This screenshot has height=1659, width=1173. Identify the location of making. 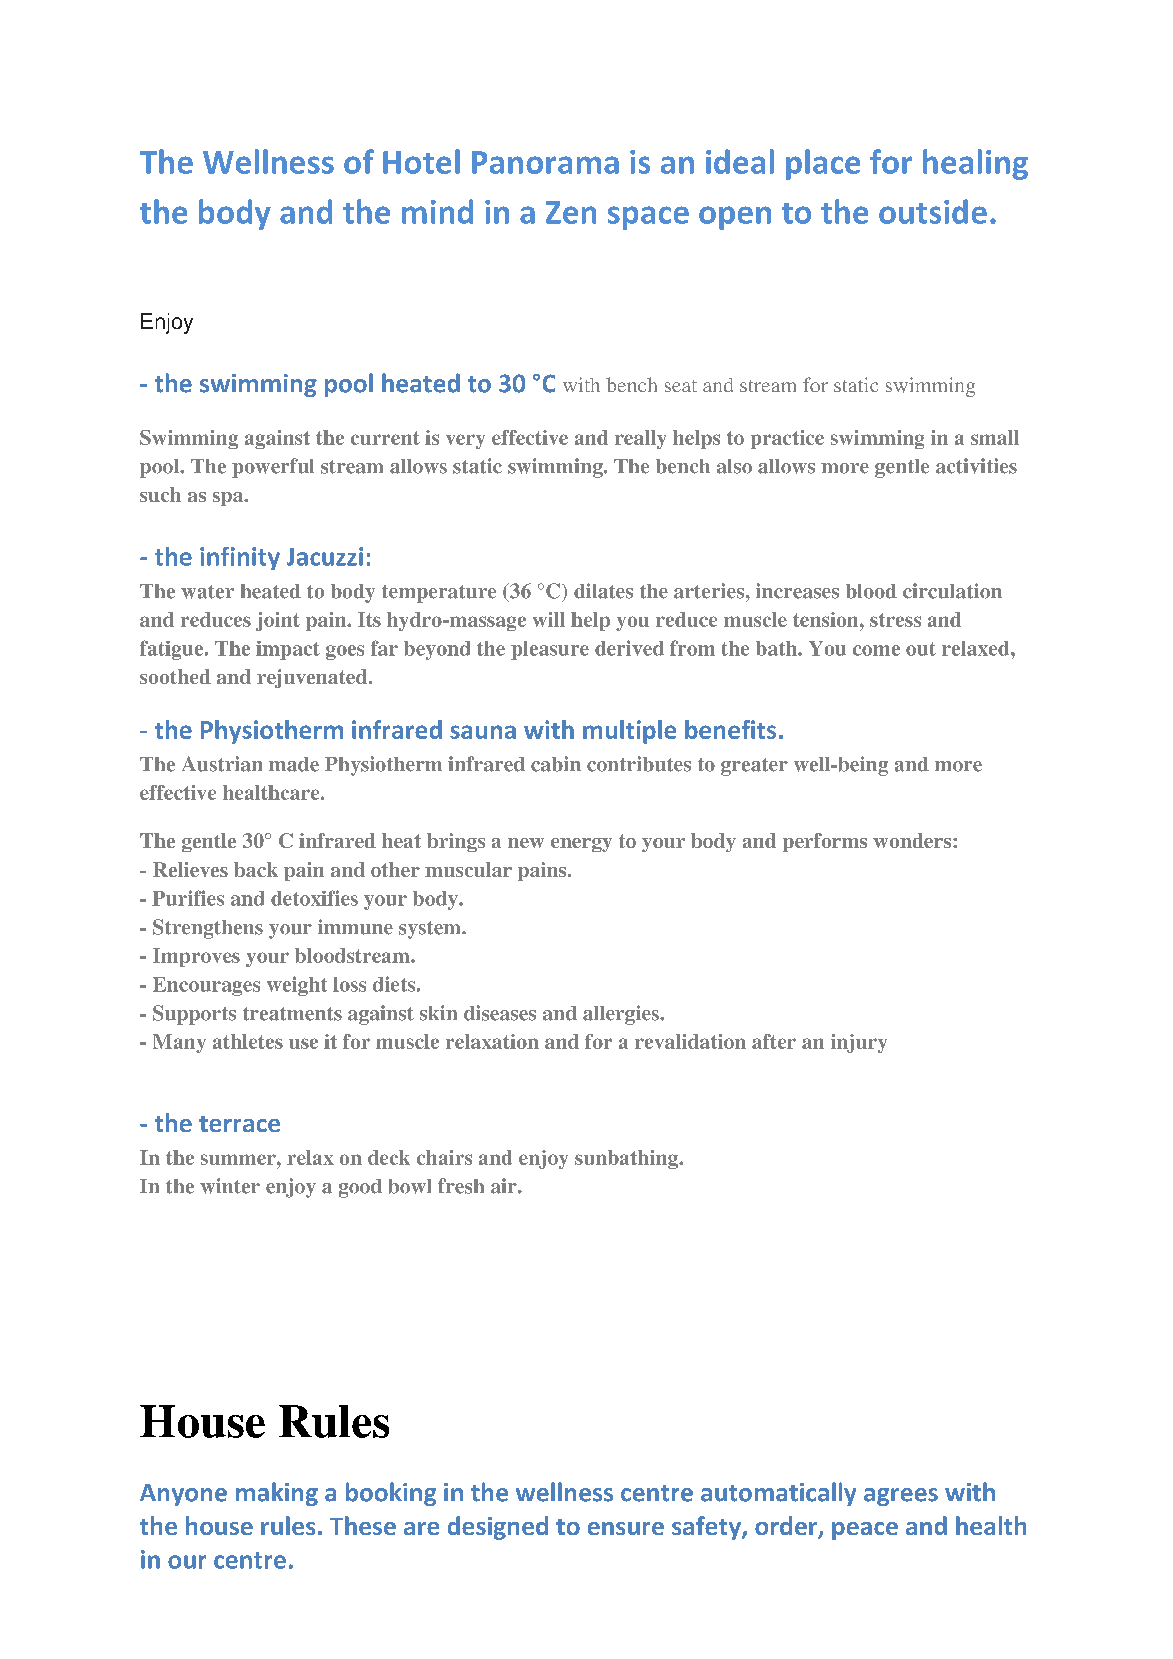
(277, 1494).
